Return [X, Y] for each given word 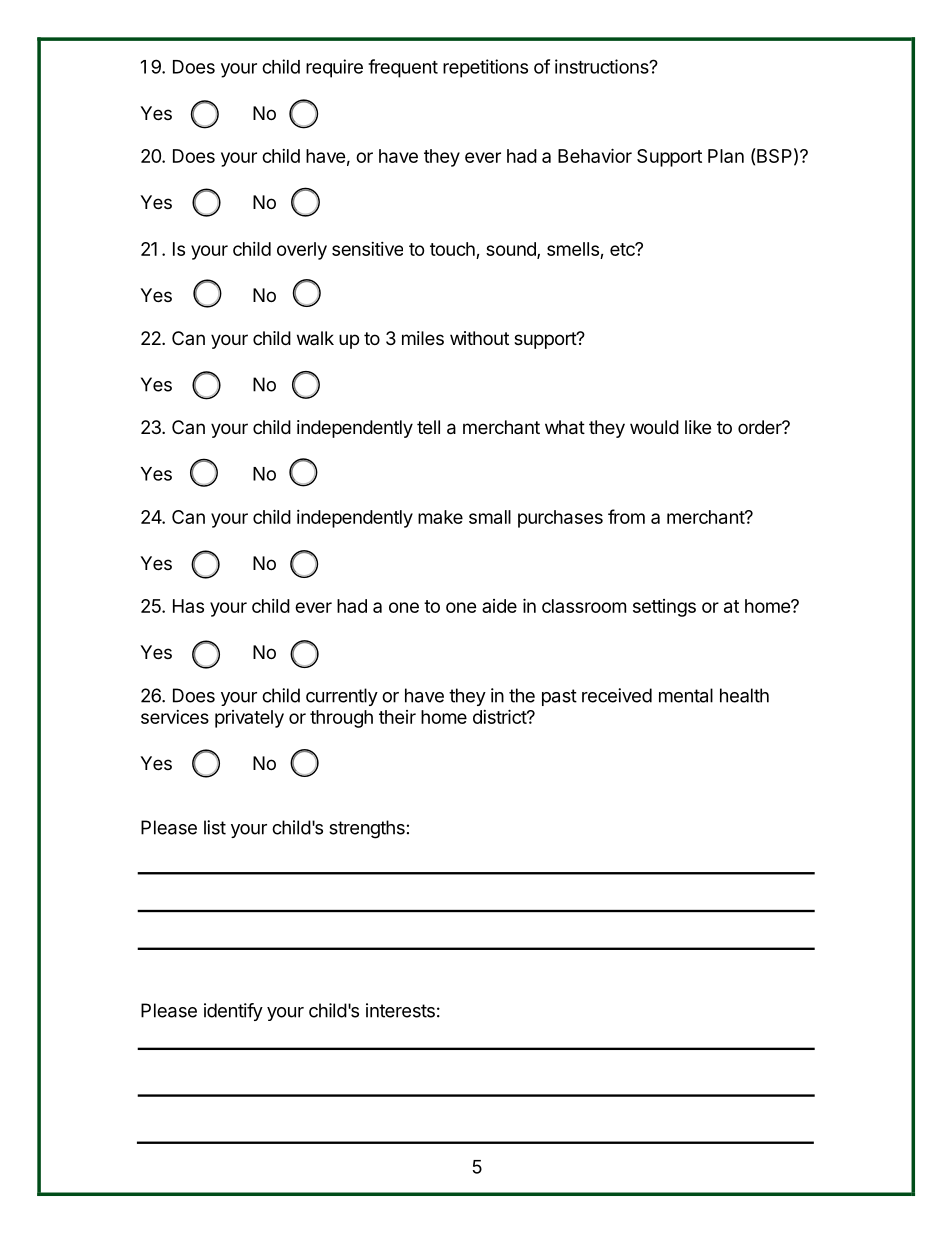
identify [233, 1012]
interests [400, 1010]
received [617, 695]
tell [428, 427]
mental [686, 695]
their [397, 717]
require [334, 68]
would [654, 427]
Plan [726, 156]
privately [249, 719]
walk [315, 338]
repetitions [485, 68]
